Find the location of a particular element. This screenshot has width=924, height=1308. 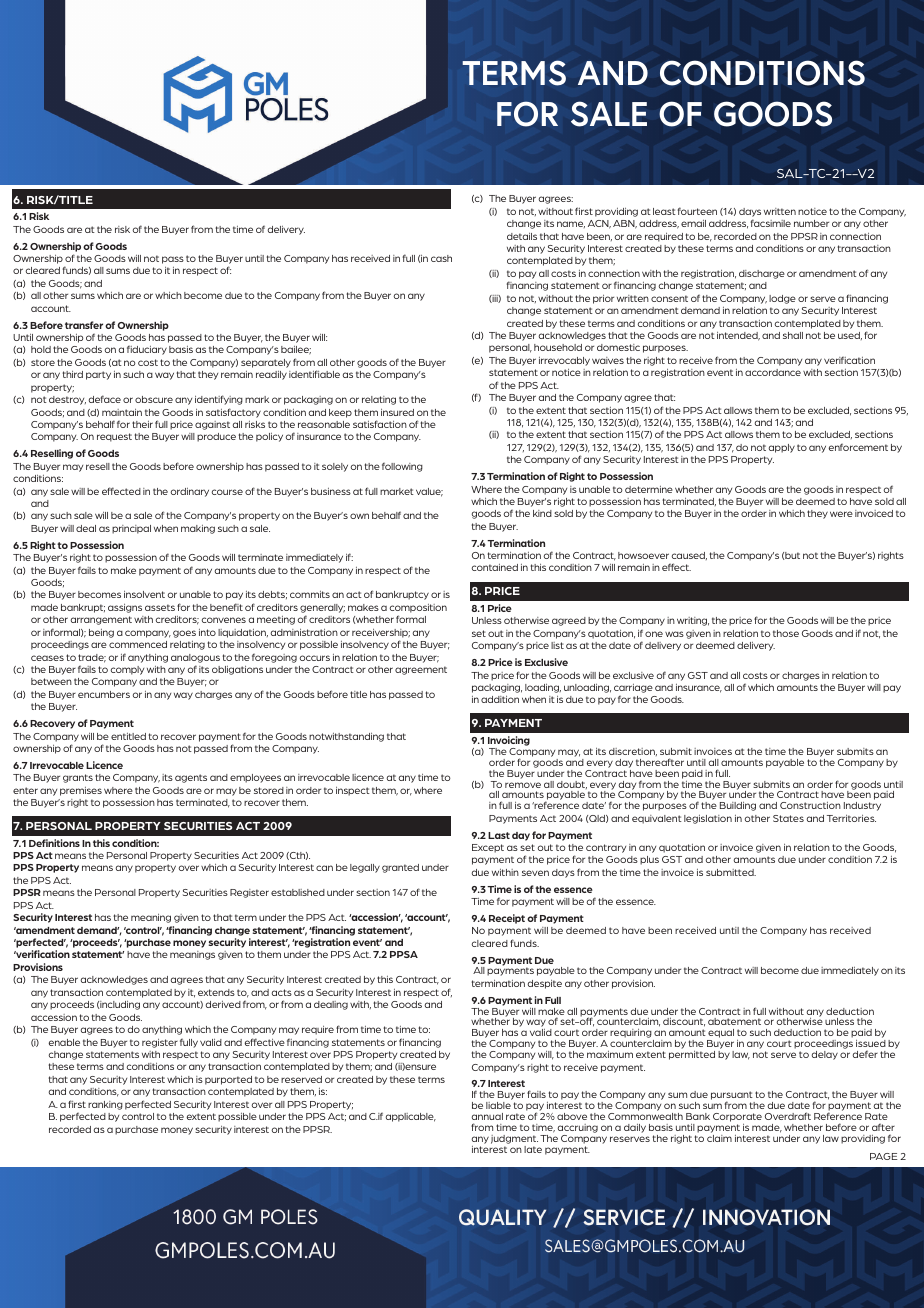

States is located at coordinates (788, 818).
